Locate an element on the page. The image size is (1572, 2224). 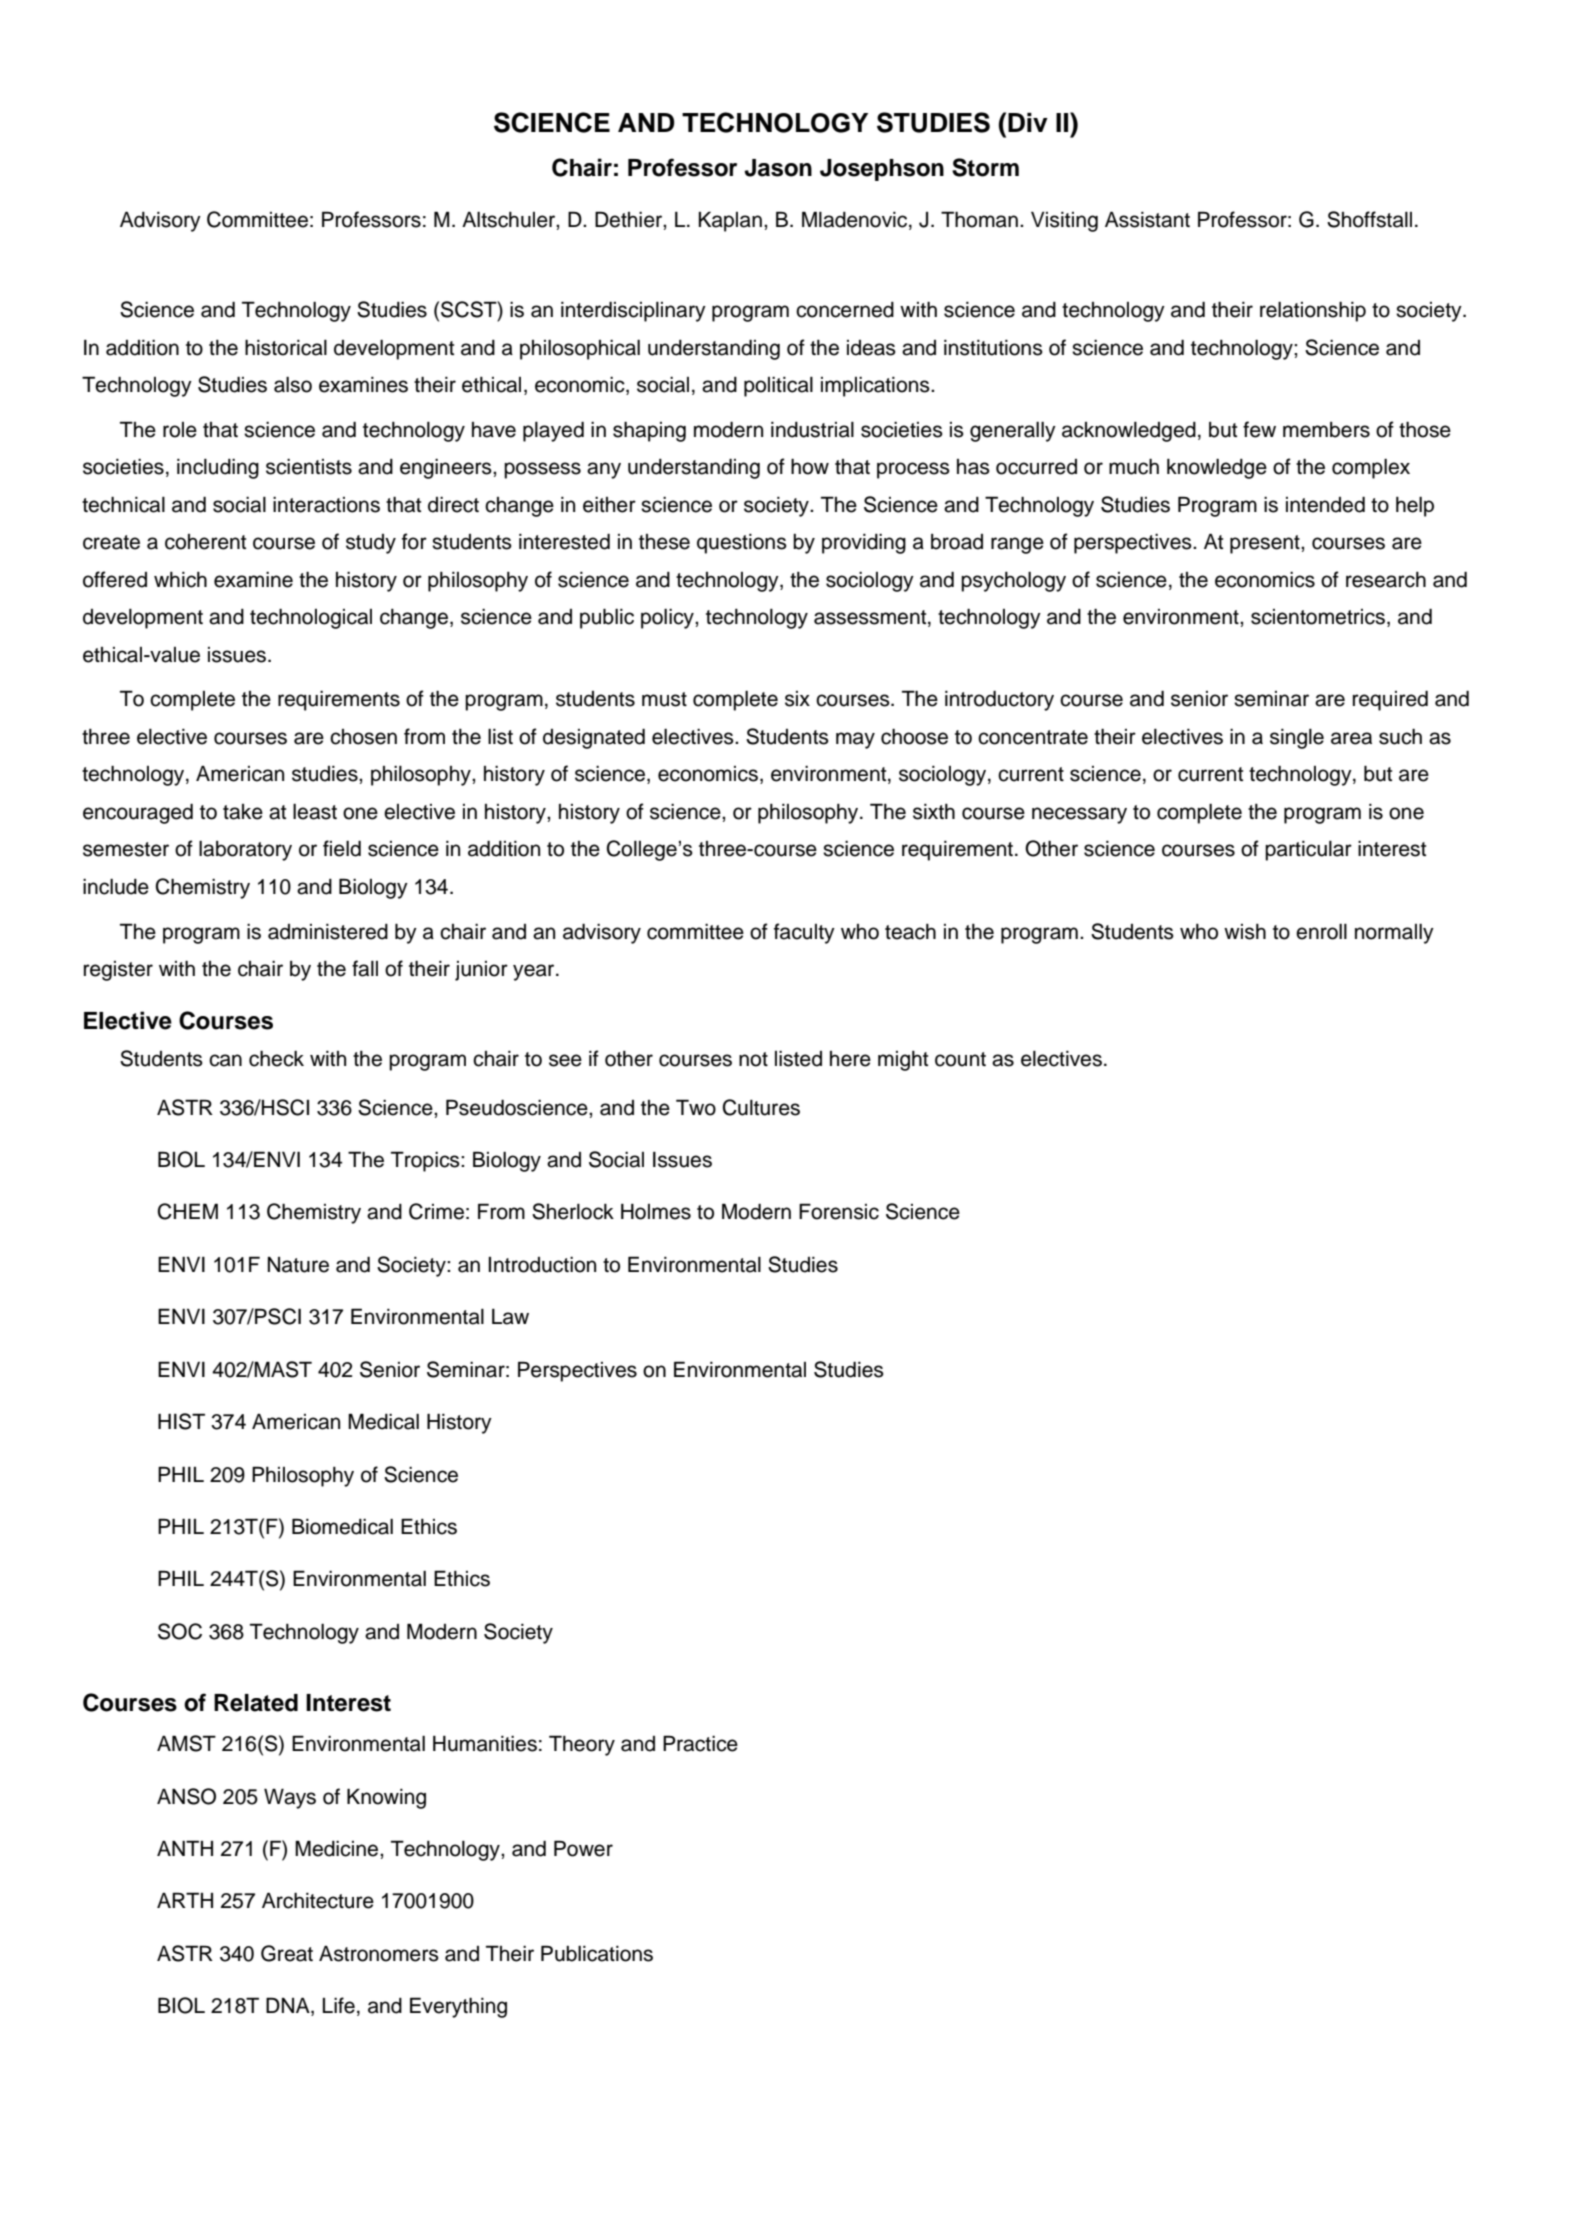
may is located at coordinates (855, 740).
